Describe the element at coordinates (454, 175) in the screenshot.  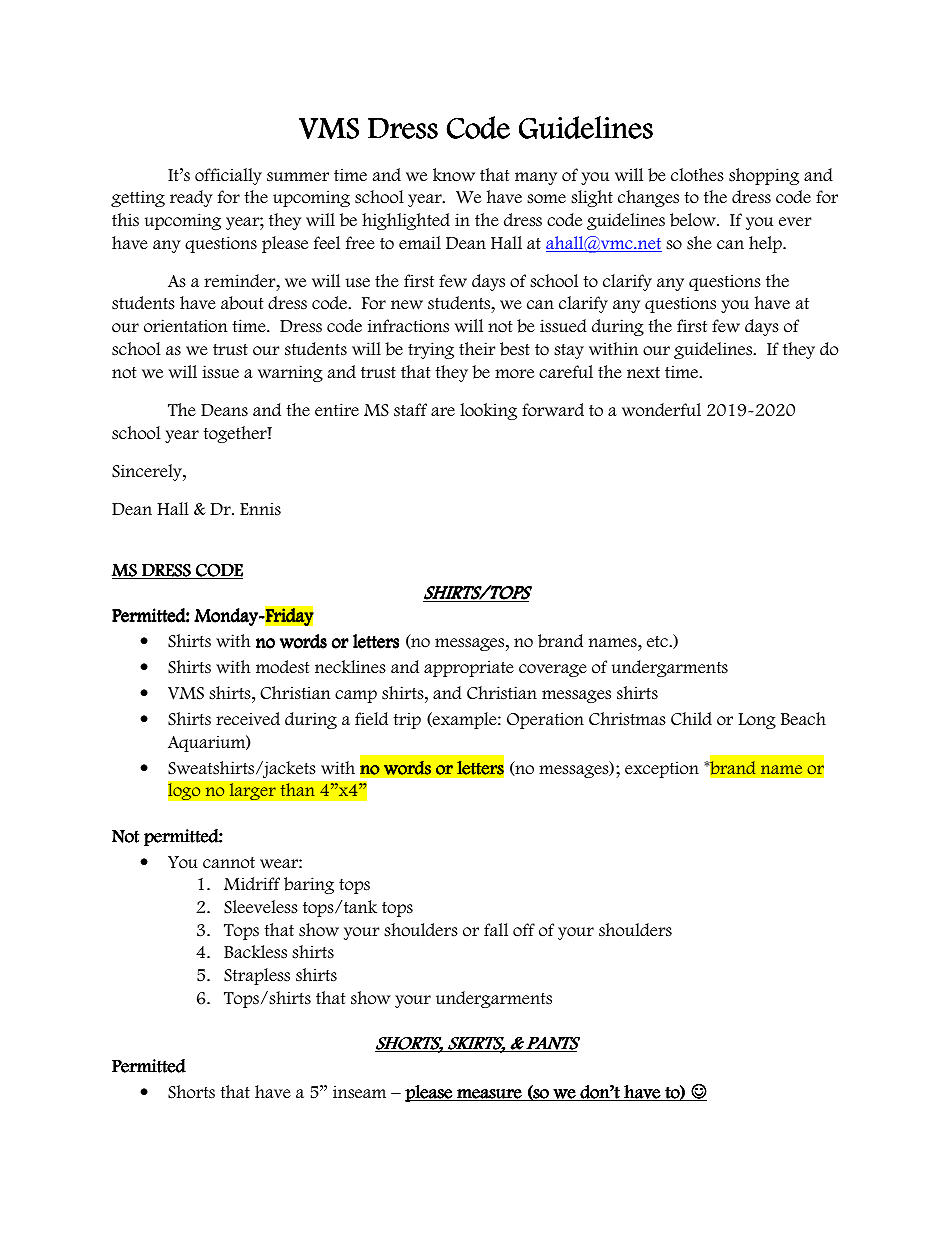
I see `know` at that location.
